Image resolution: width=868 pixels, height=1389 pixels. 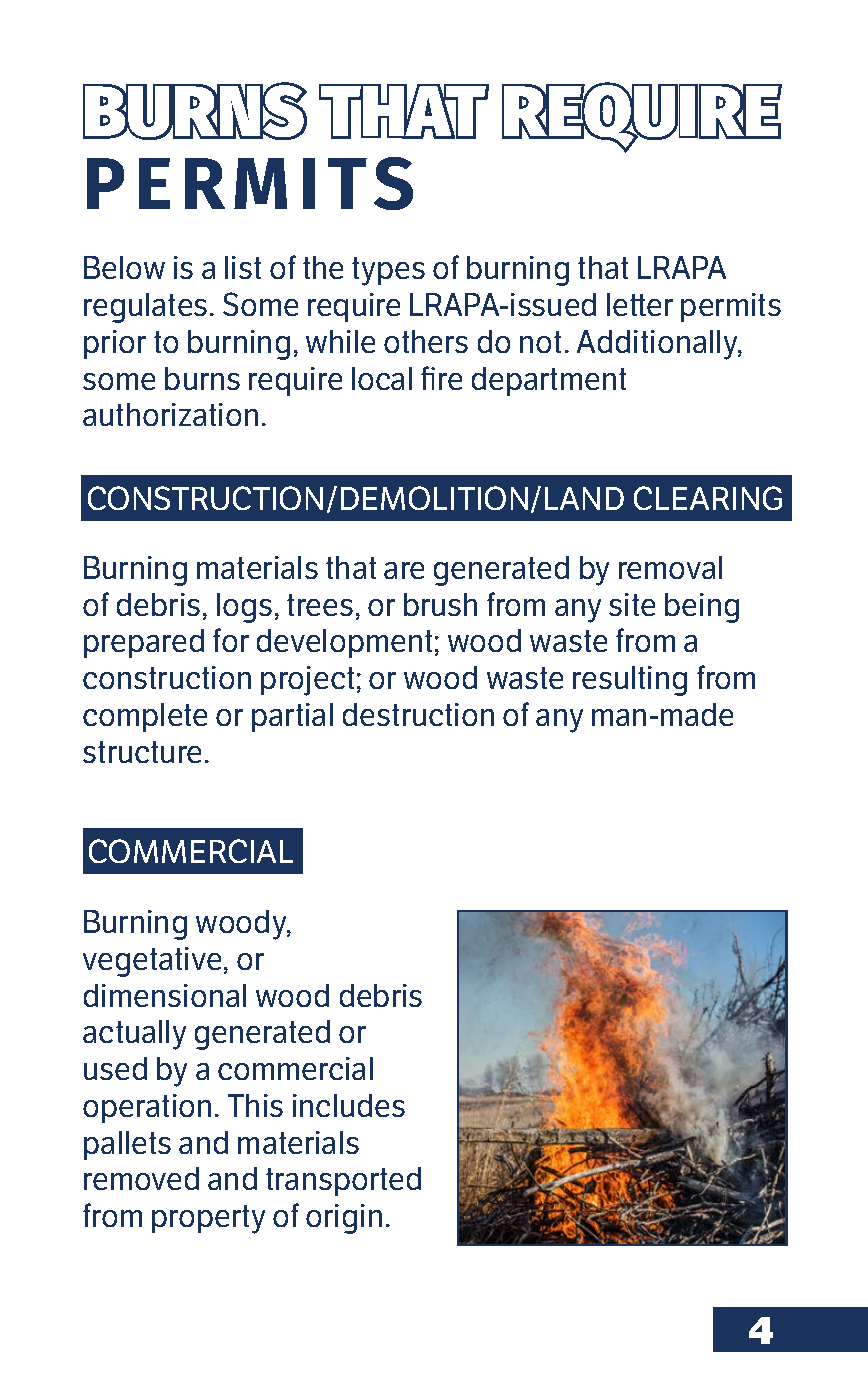 What do you see at coordinates (630, 681) in the page?
I see `resulting` at bounding box center [630, 681].
